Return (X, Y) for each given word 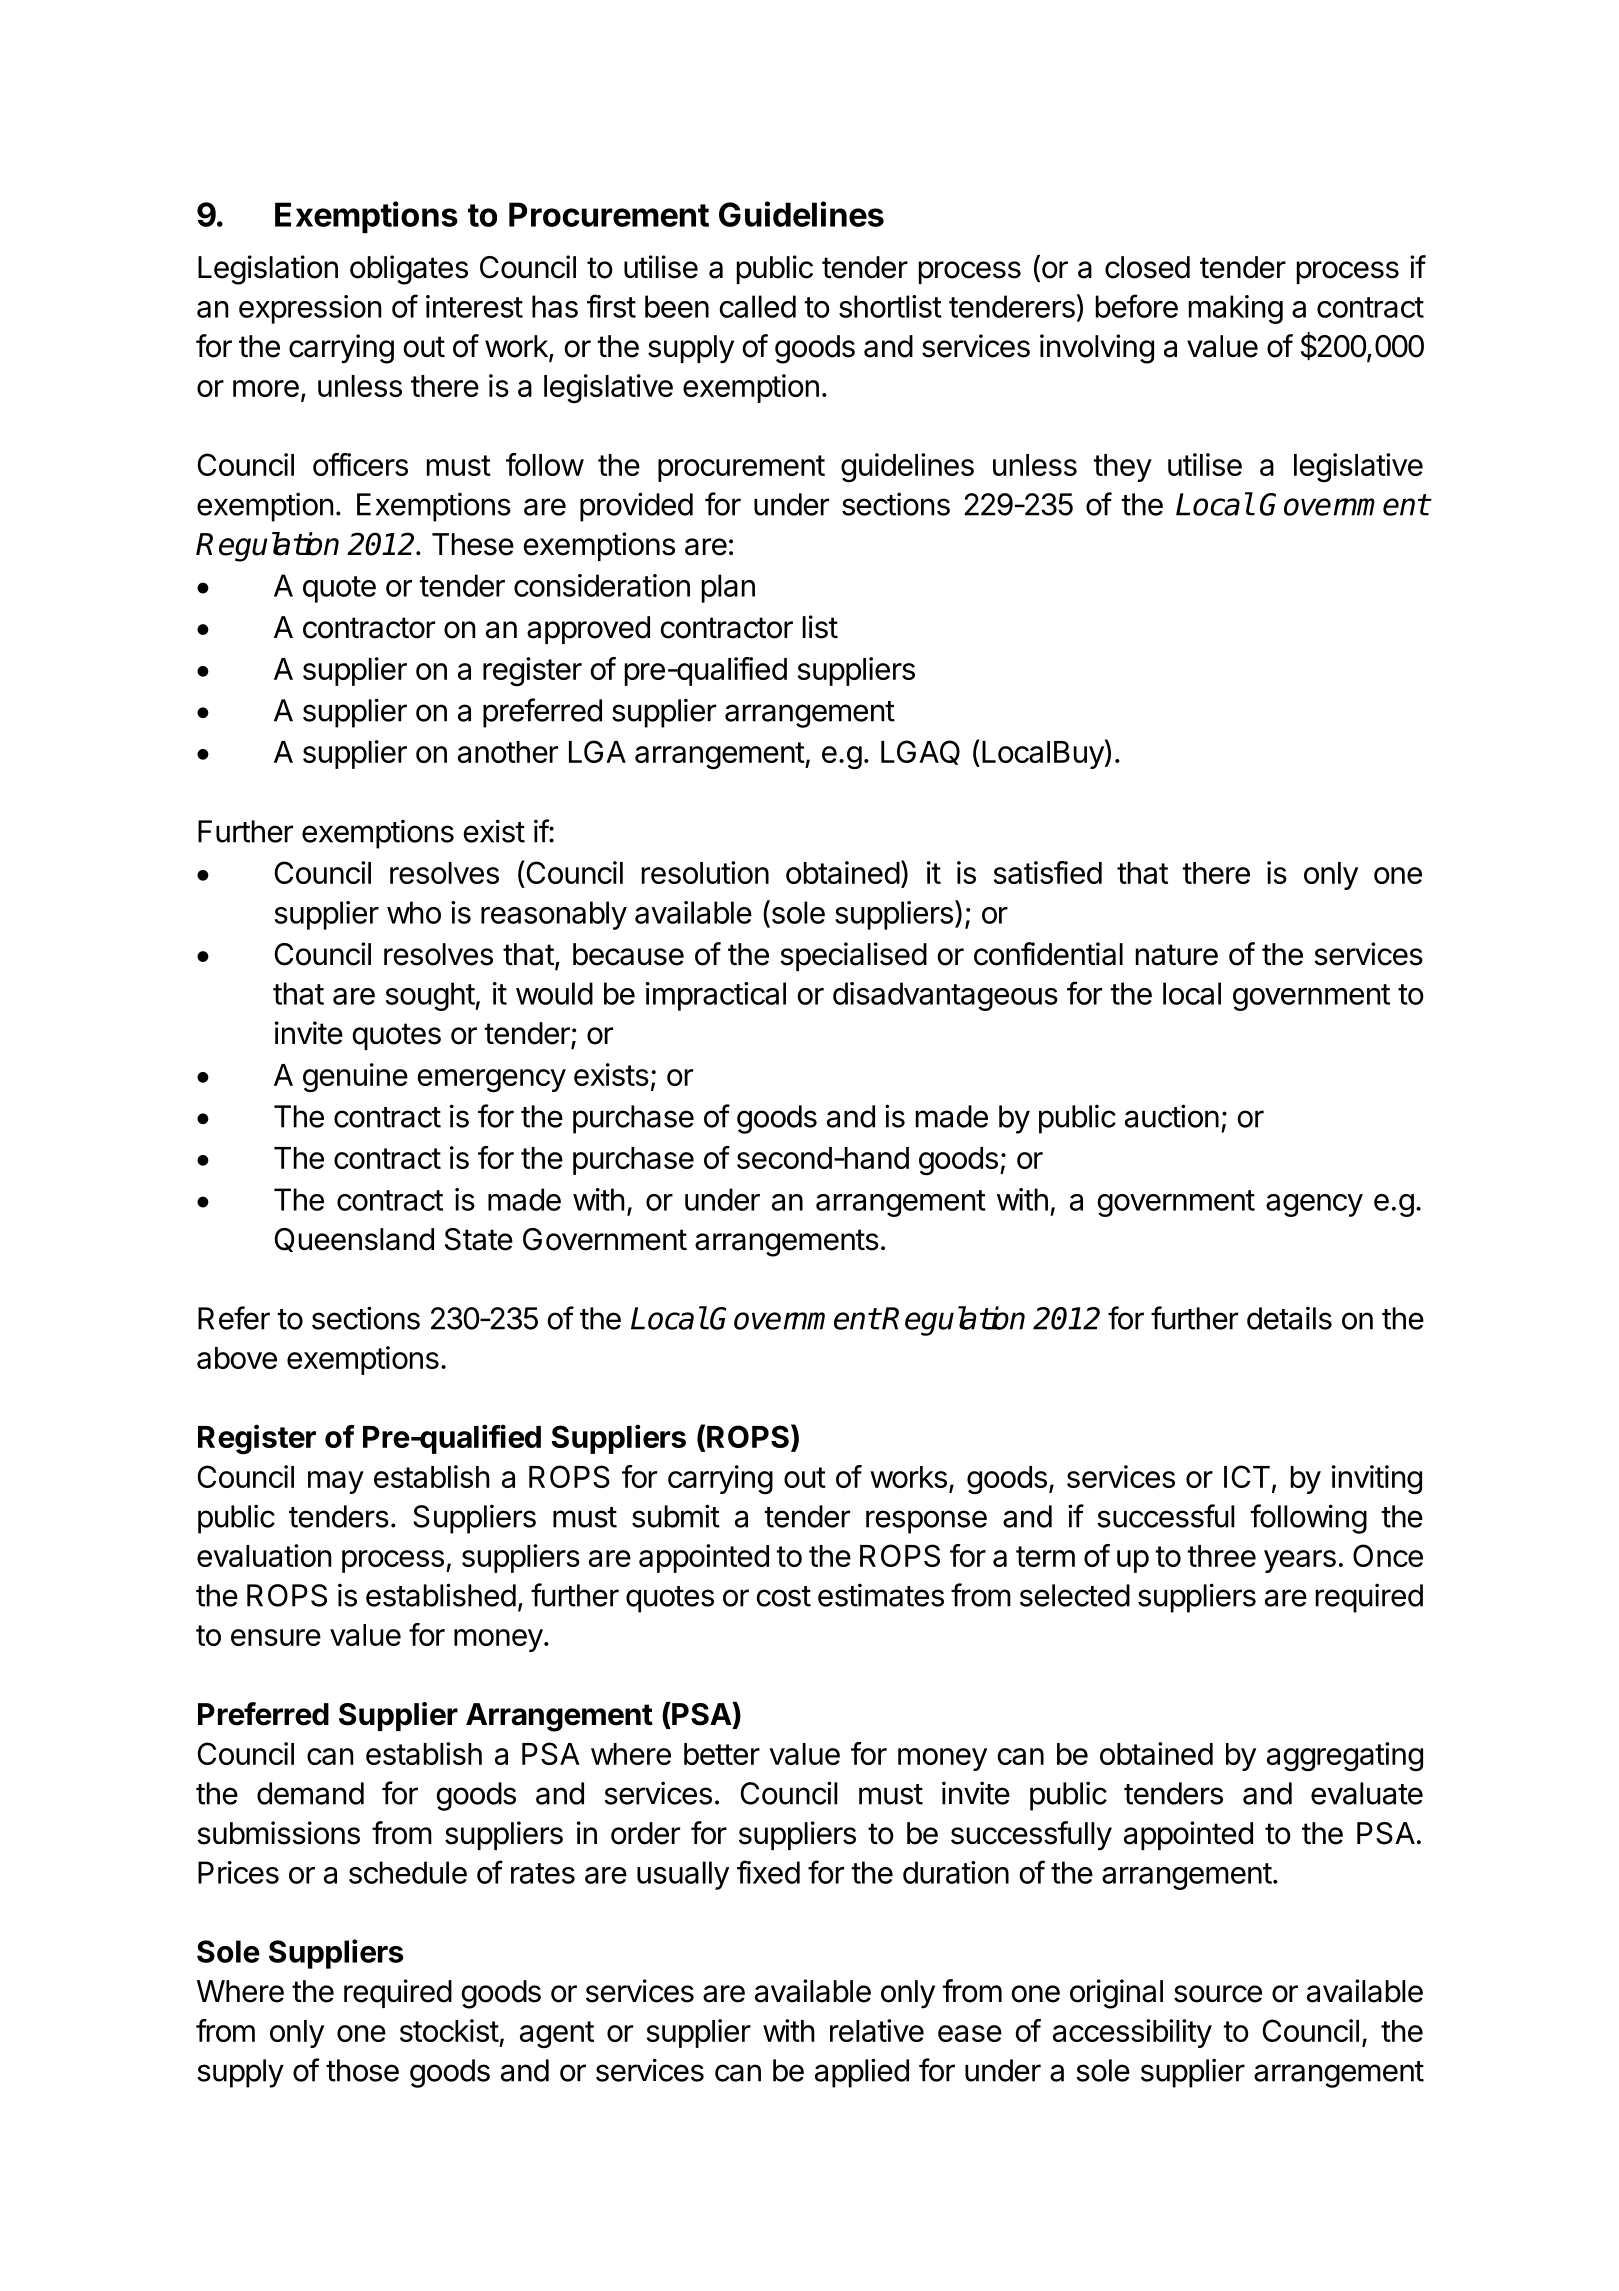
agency (1314, 1205)
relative (877, 2030)
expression (310, 309)
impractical (716, 996)
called (757, 306)
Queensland (354, 1240)
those (362, 2070)
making (1236, 309)
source (1218, 1994)
